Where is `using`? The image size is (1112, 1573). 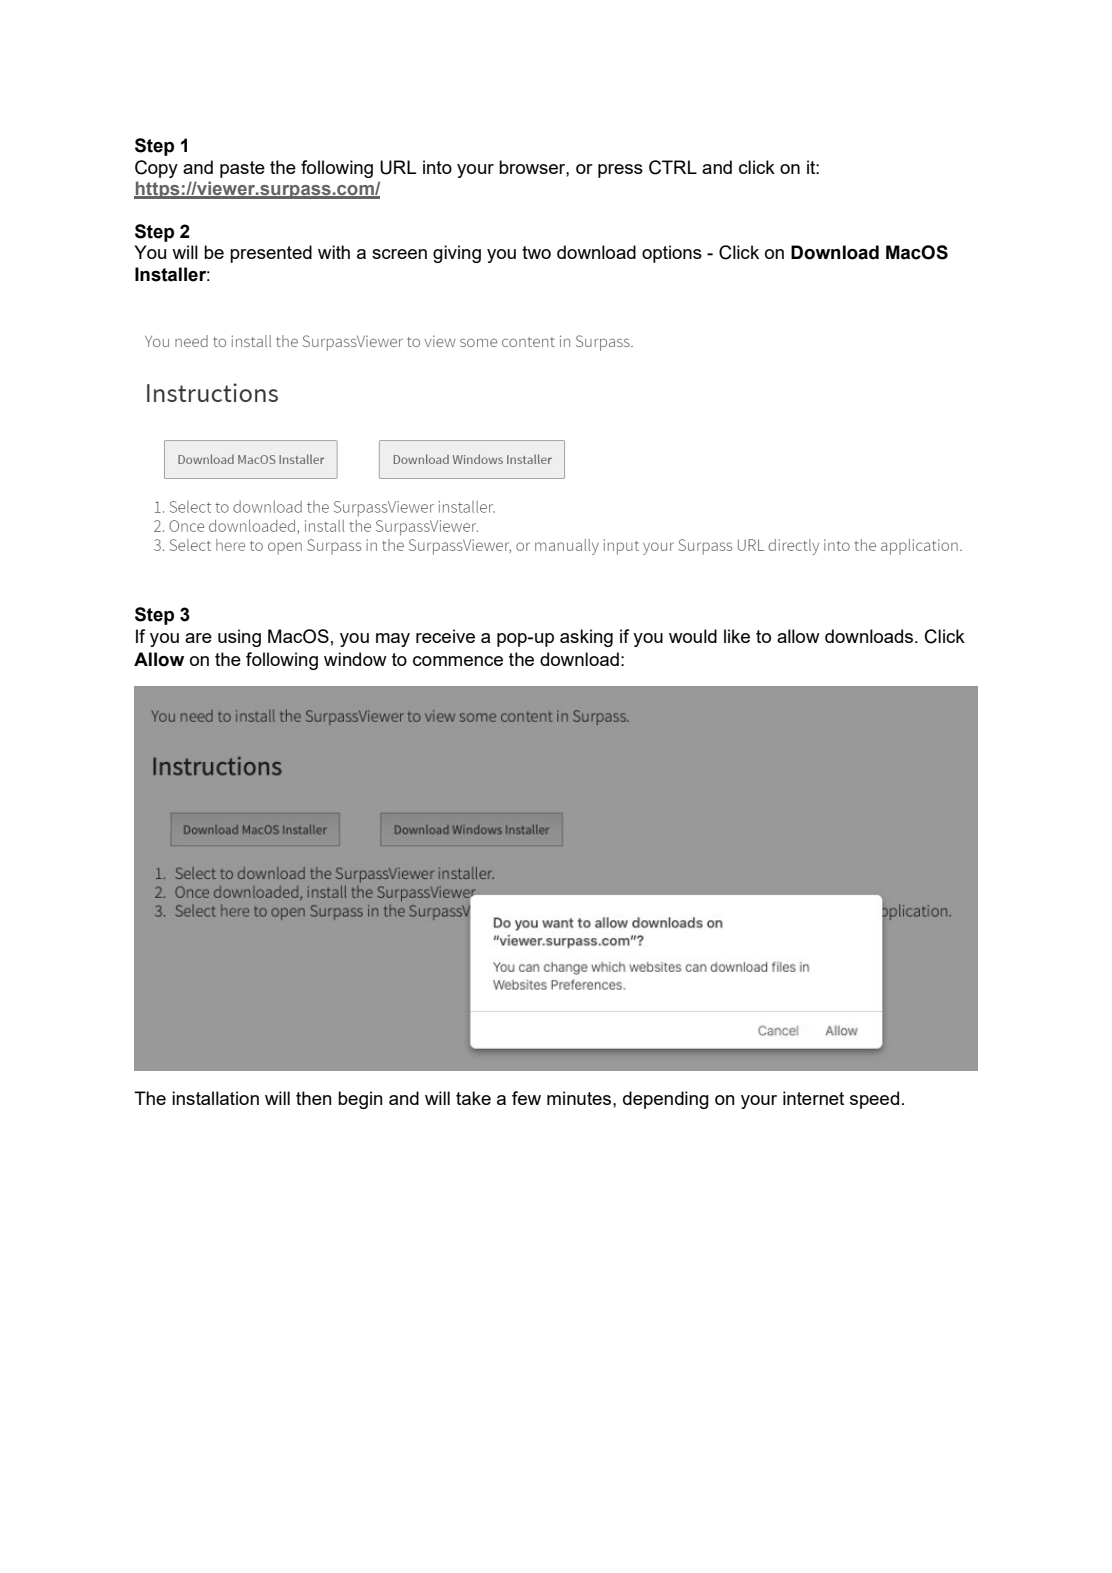
using is located at coordinates (239, 638).
